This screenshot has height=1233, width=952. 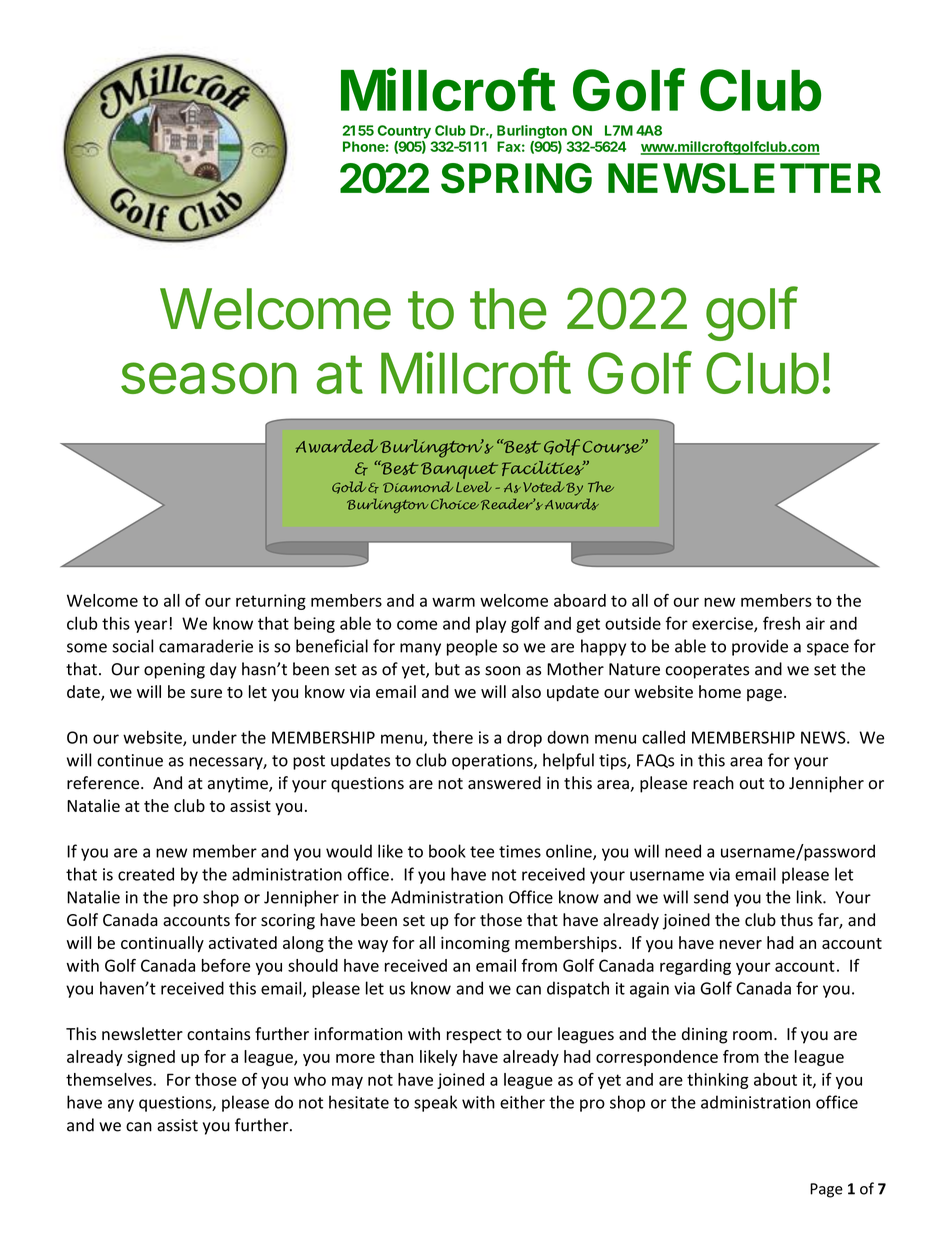 What do you see at coordinates (404, 132) in the screenshot?
I see `Country` at bounding box center [404, 132].
